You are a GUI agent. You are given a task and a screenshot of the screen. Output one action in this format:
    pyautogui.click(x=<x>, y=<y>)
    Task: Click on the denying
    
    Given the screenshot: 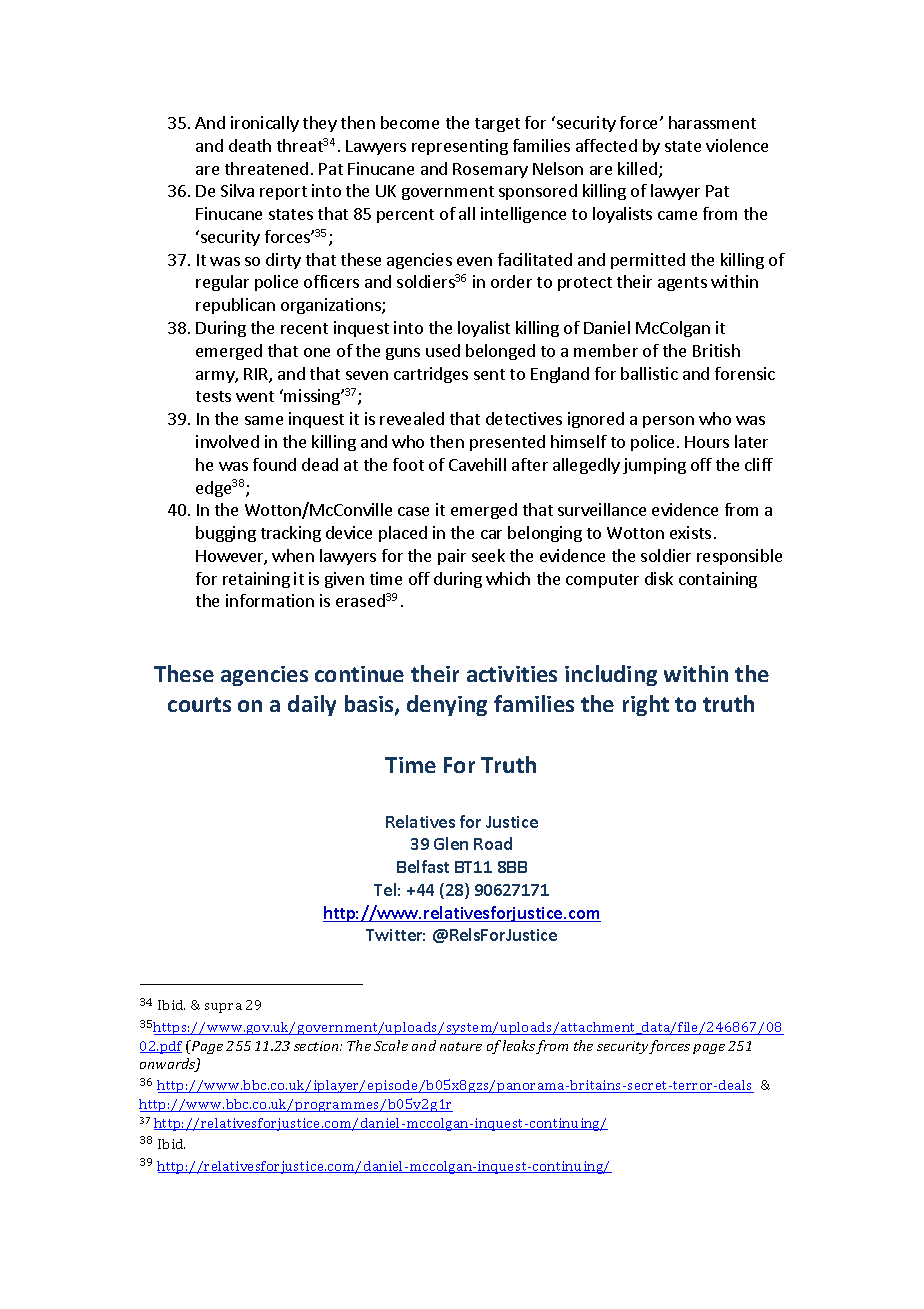 What is the action you would take?
    pyautogui.click(x=447, y=705)
